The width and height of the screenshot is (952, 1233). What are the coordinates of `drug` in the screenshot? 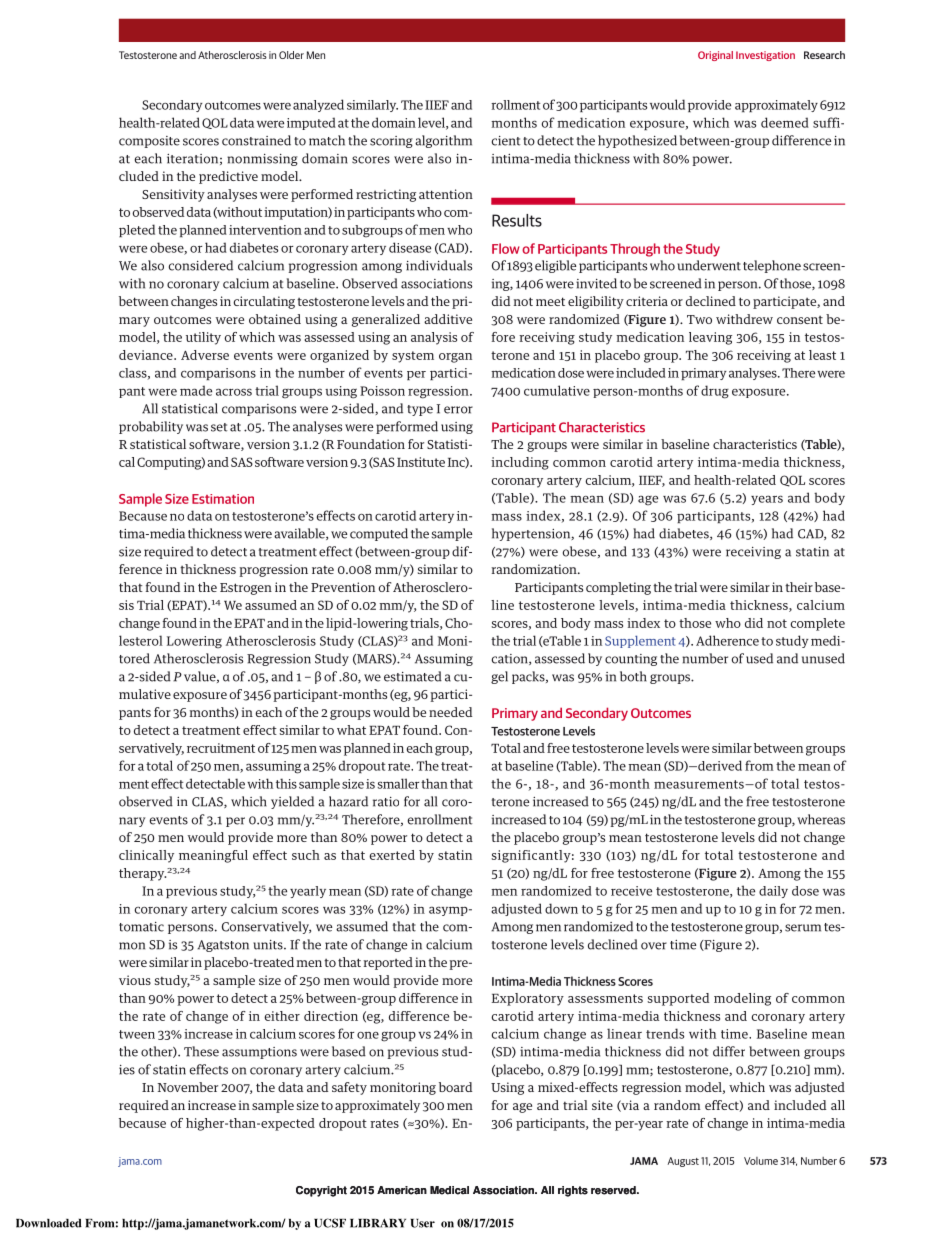 It's located at (715, 392).
